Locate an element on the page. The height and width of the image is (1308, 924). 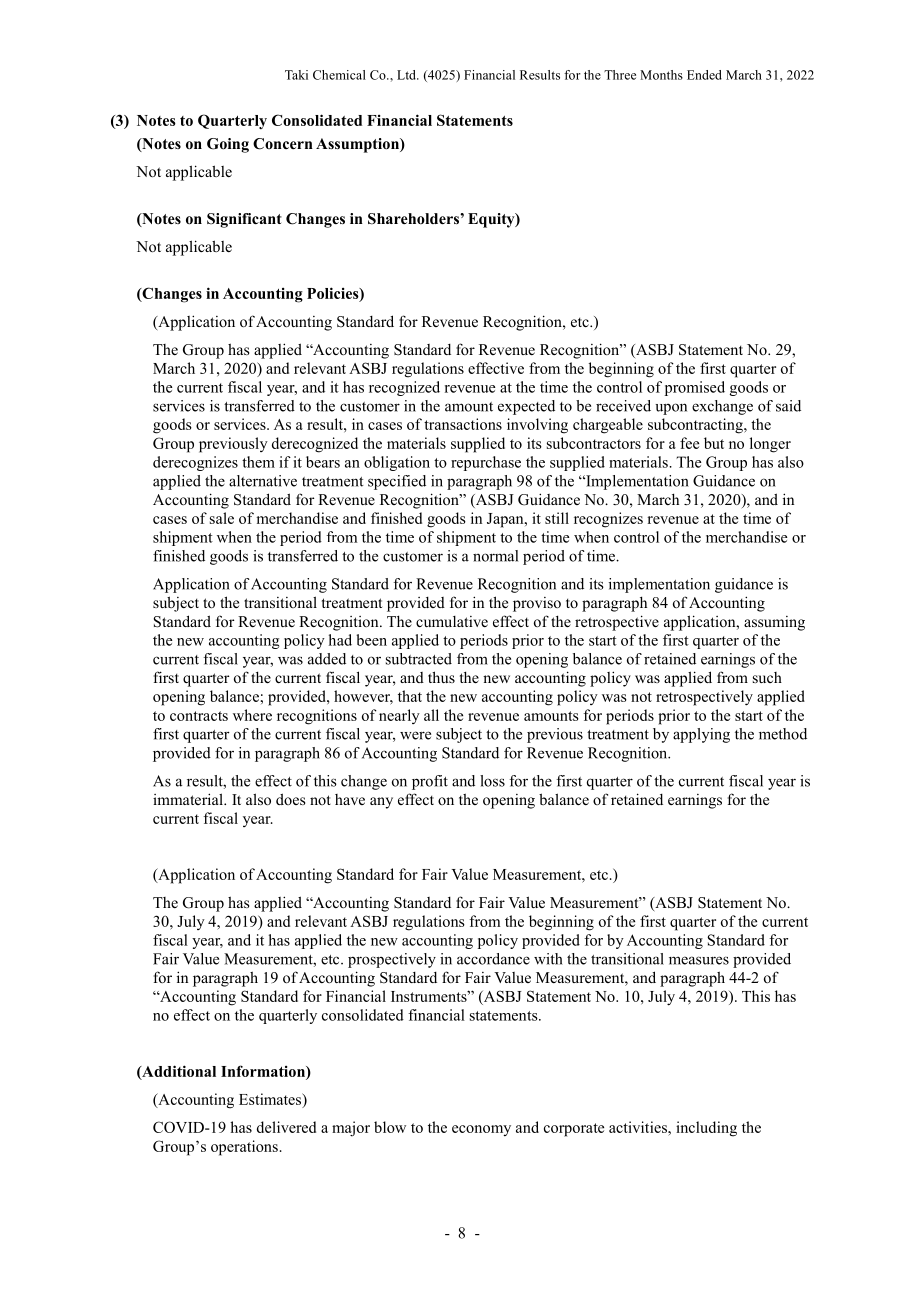
repurchase is located at coordinates (486, 463).
